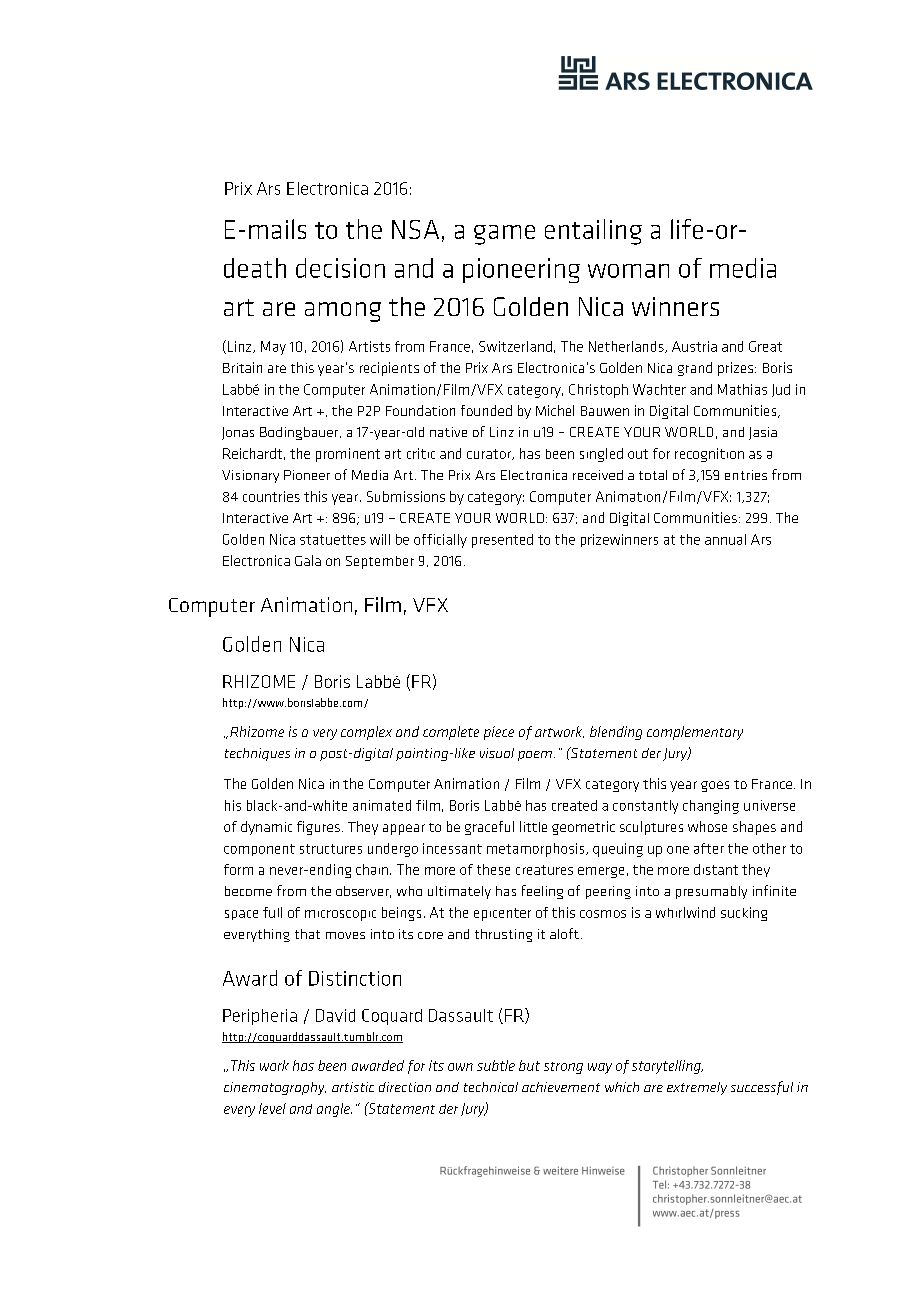 This screenshot has width=924, height=1308. Describe the element at coordinates (711, 807) in the screenshot. I see `changing` at that location.
